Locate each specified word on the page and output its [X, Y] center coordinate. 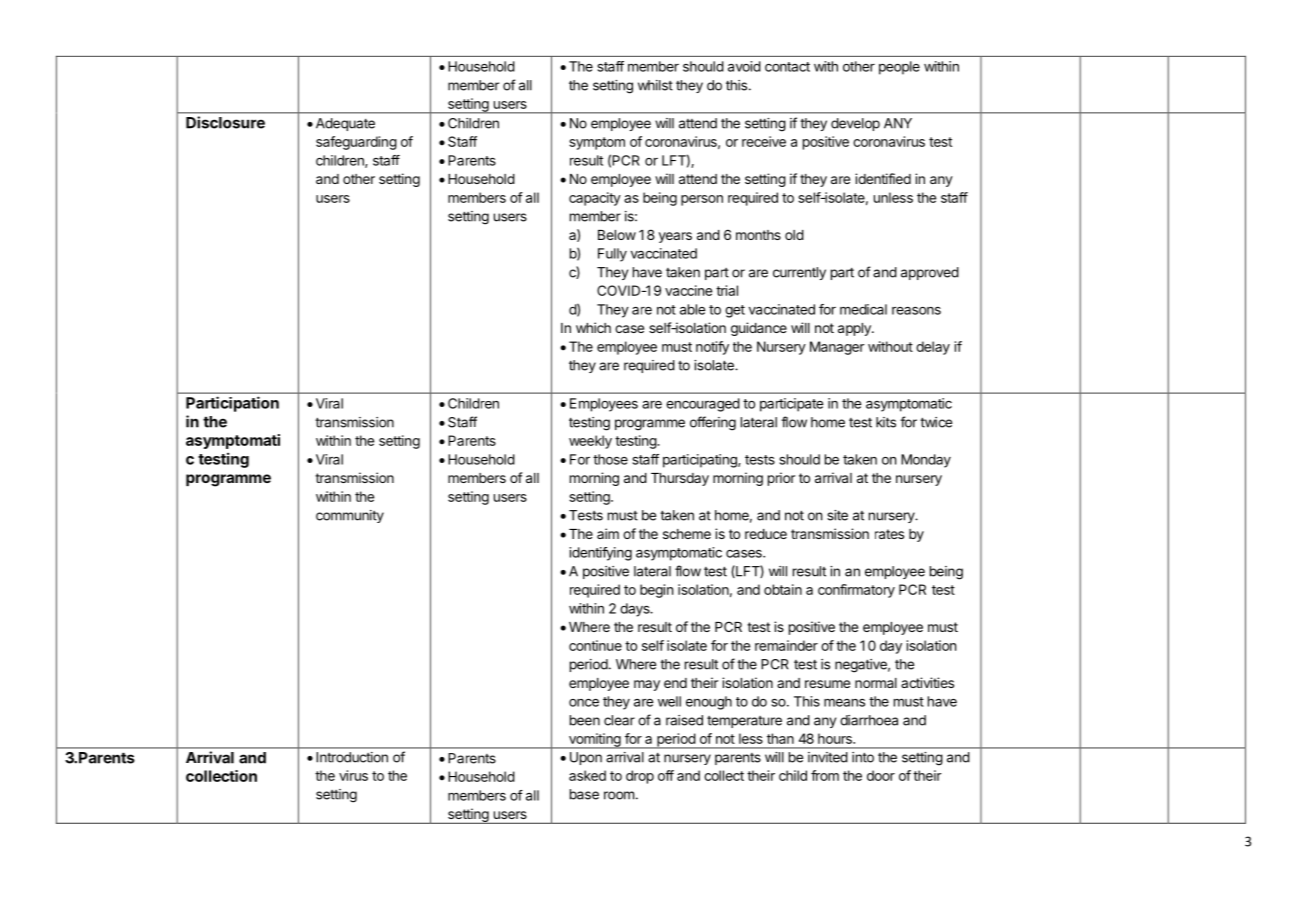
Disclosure [225, 122]
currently [799, 273]
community [350, 516]
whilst [655, 85]
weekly [590, 442]
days [636, 610]
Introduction [352, 757]
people [899, 68]
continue [595, 645]
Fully [612, 255]
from [825, 775]
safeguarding [356, 143]
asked [587, 775]
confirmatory [856, 591]
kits [886, 422]
